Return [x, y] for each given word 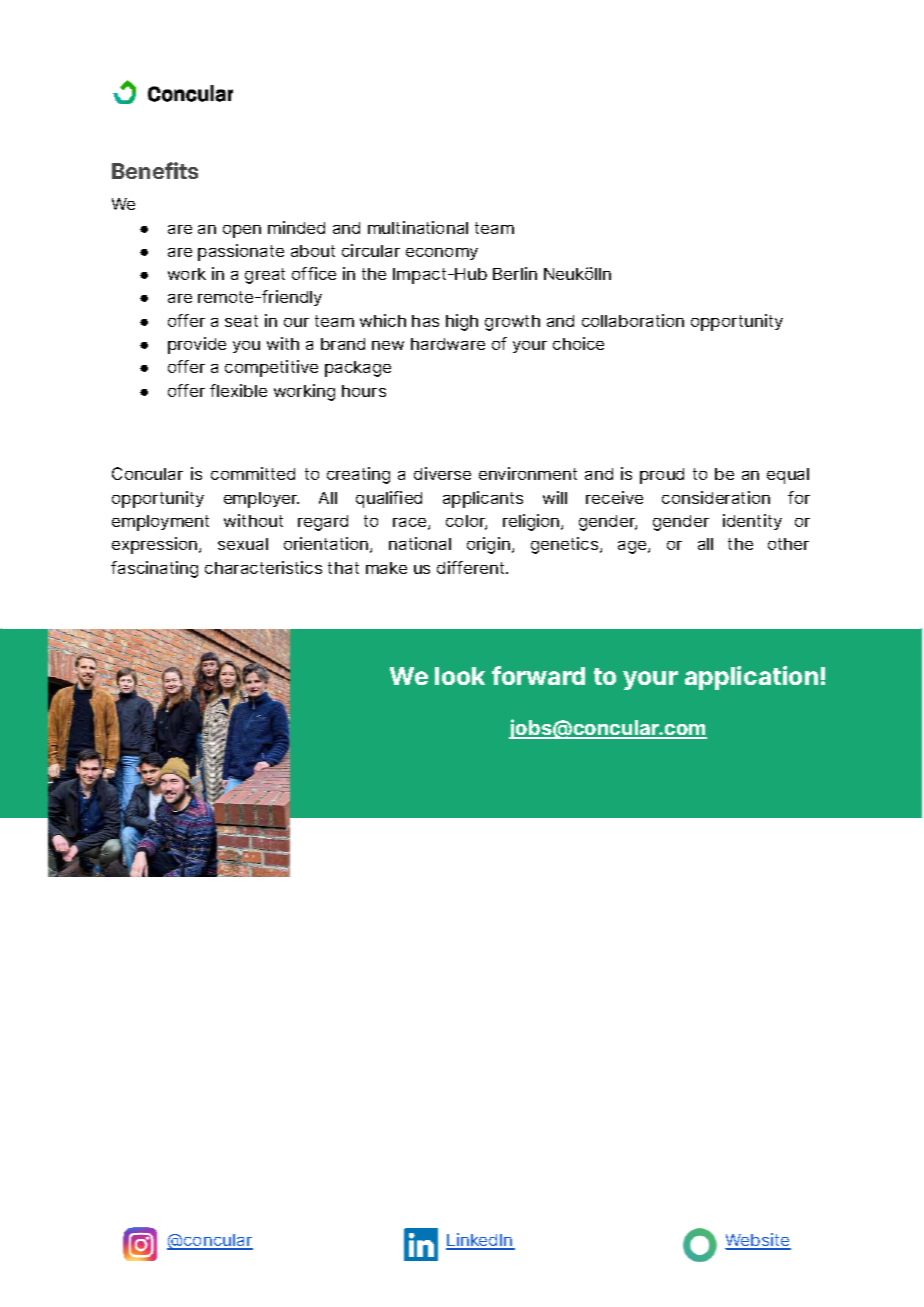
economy [442, 254]
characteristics [263, 567]
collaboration [633, 320]
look [460, 676]
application [751, 678]
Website [758, 1241]
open [242, 231]
